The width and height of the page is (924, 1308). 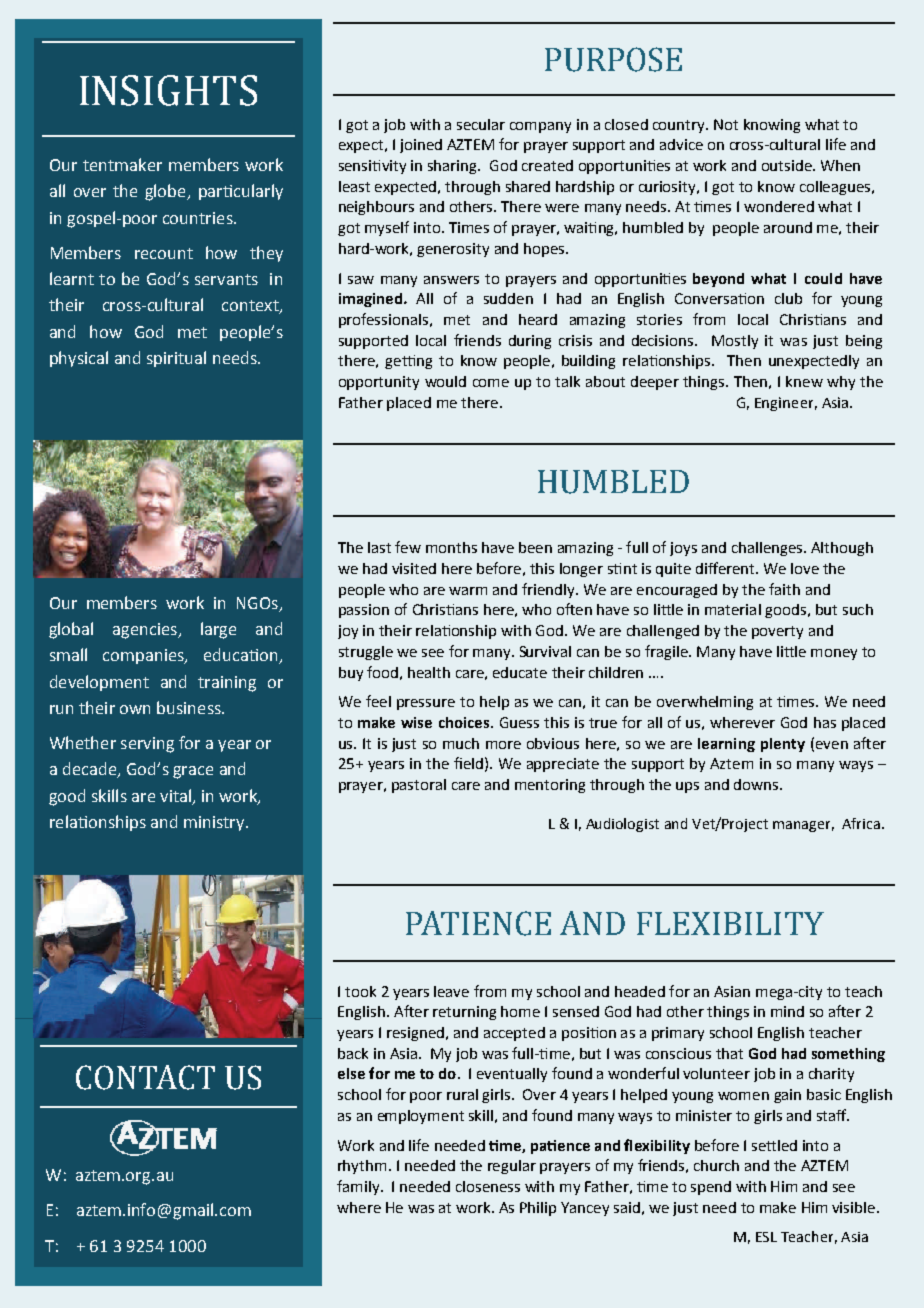 What do you see at coordinates (445, 381) in the page?
I see `would` at bounding box center [445, 381].
